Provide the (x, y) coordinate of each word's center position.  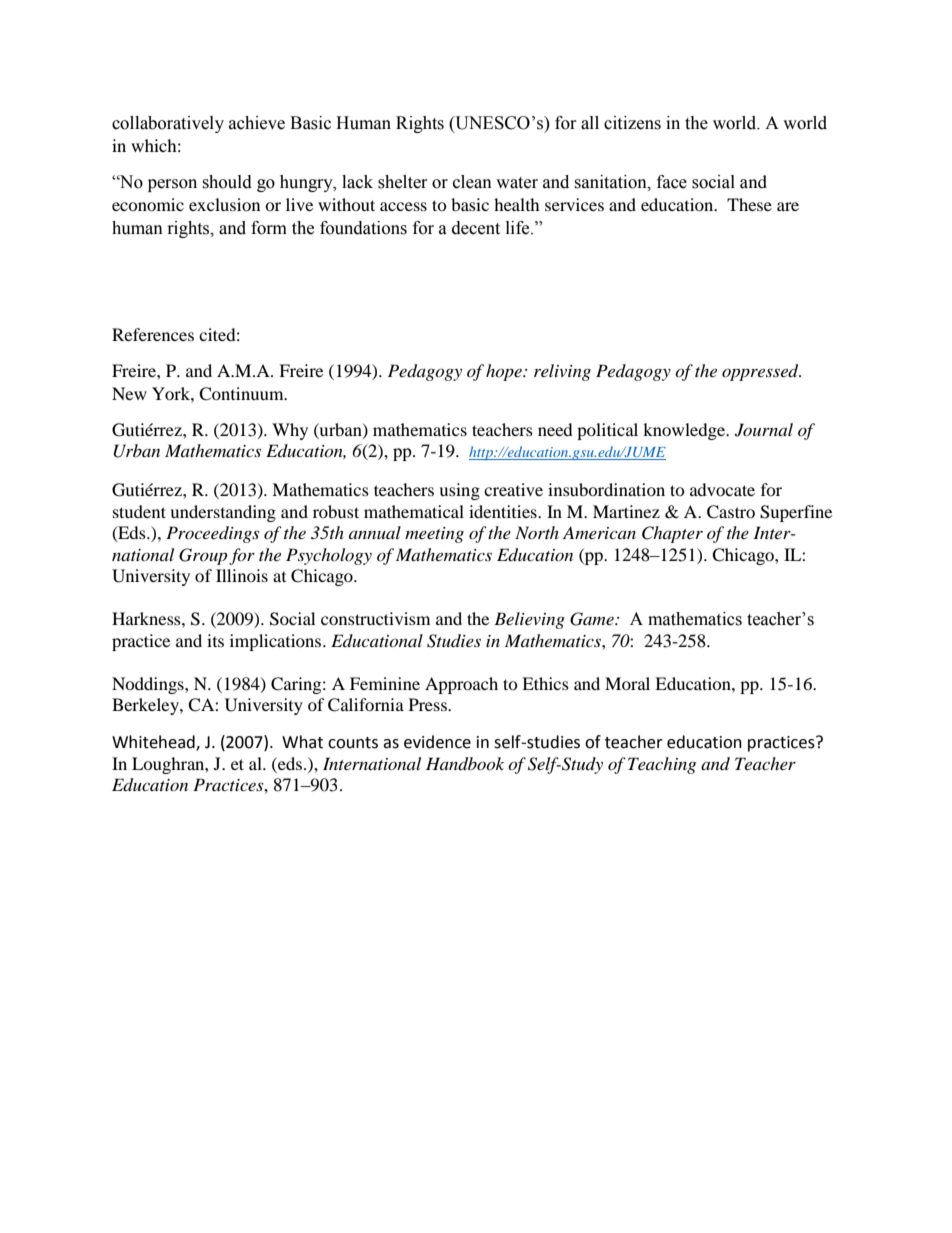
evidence (437, 742)
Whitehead (154, 742)
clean (472, 182)
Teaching (662, 765)
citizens (632, 123)
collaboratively (168, 124)
